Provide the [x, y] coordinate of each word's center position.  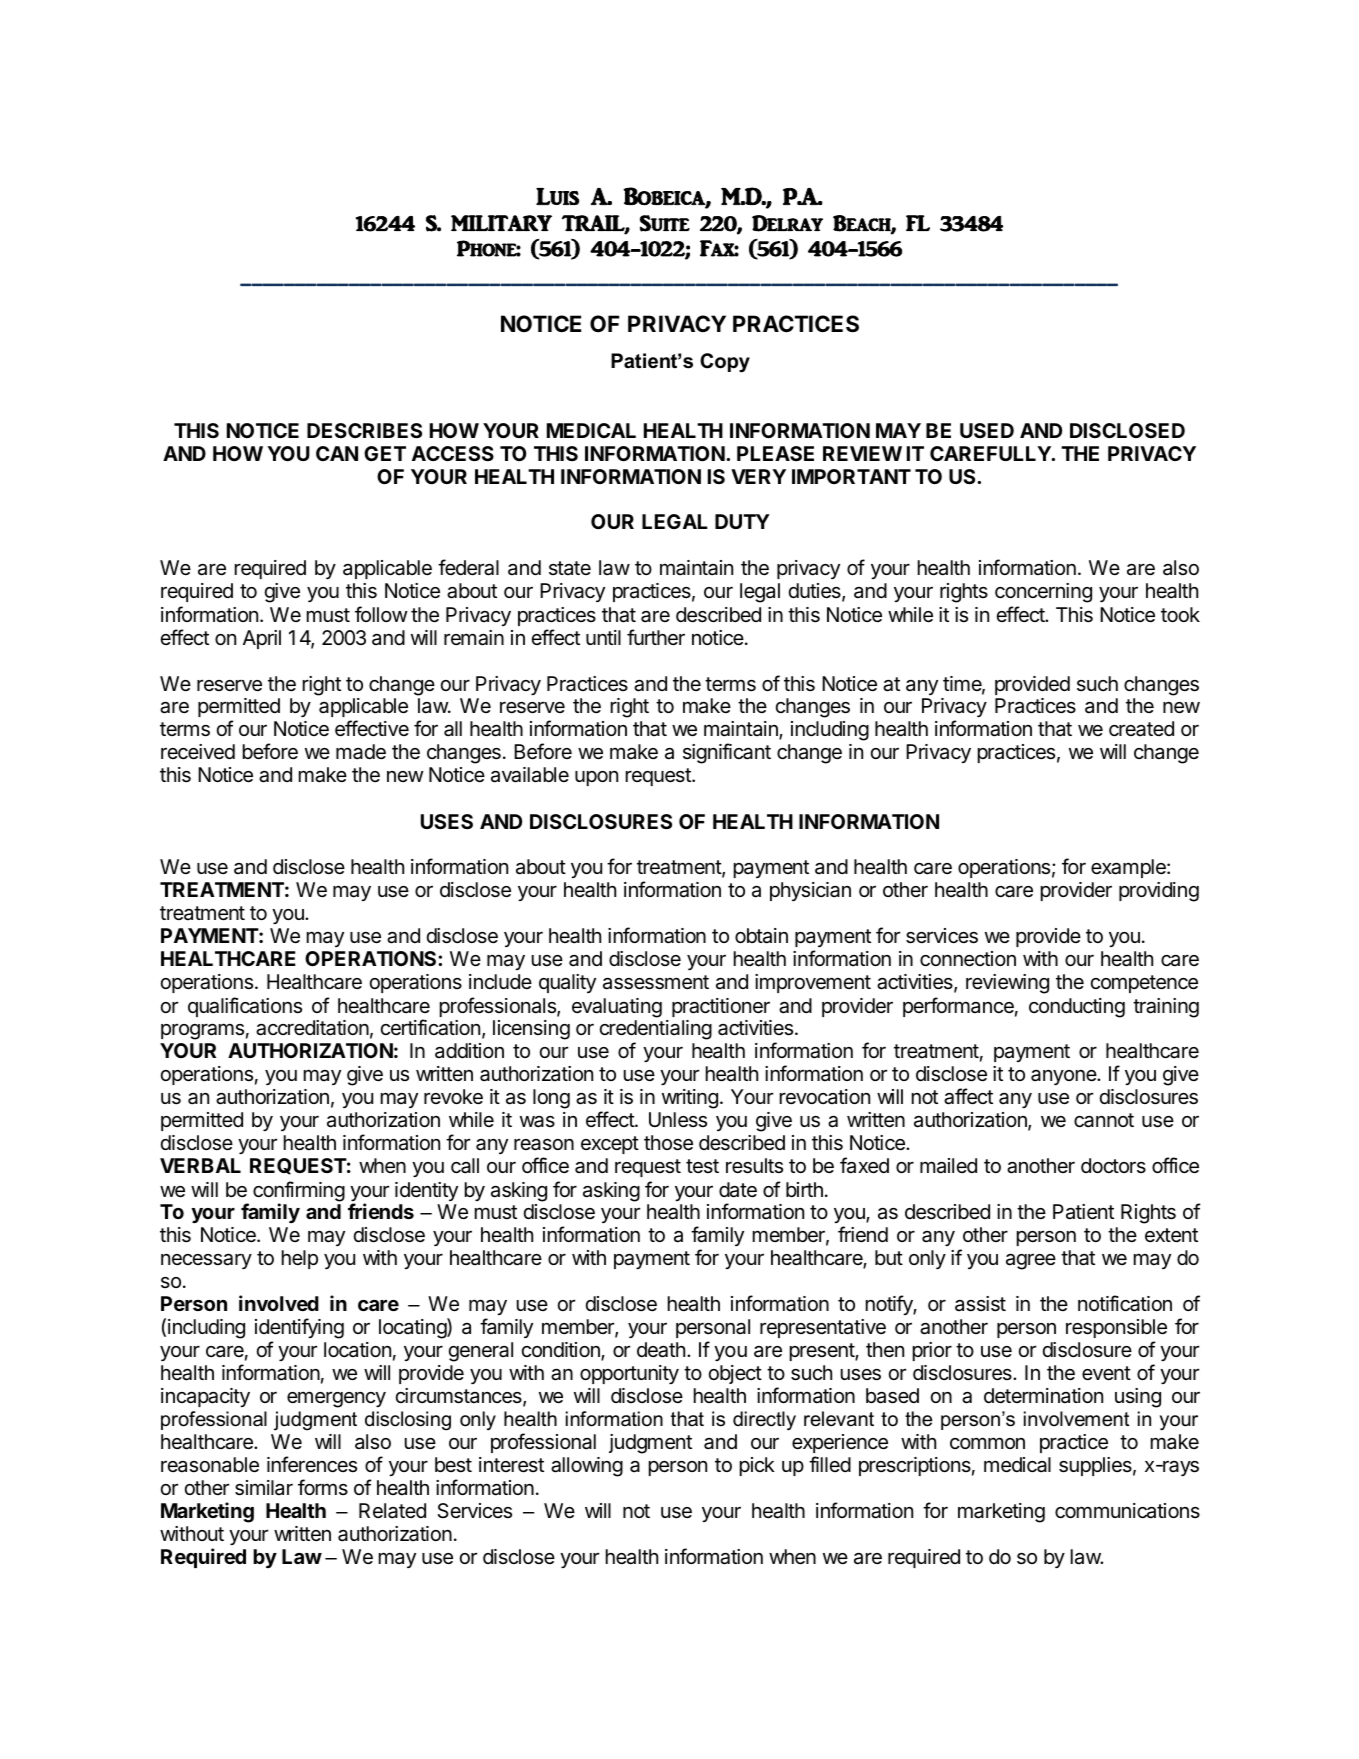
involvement [1076, 1419]
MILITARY [501, 223]
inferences [312, 1464]
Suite [665, 223]
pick [757, 1466]
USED [987, 430]
